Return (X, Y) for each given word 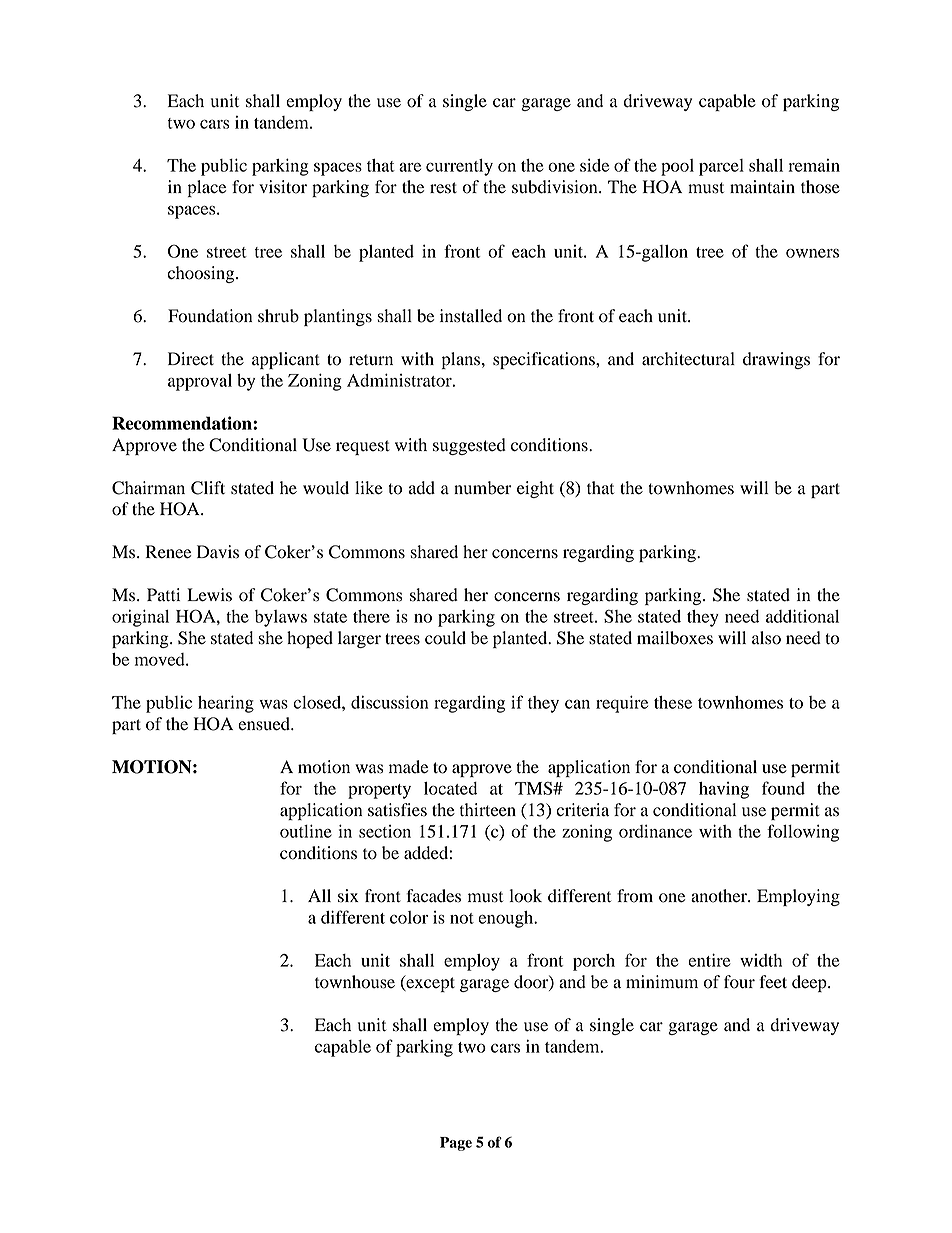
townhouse (355, 982)
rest (443, 188)
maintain (762, 187)
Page (456, 1144)
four (739, 982)
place (207, 188)
